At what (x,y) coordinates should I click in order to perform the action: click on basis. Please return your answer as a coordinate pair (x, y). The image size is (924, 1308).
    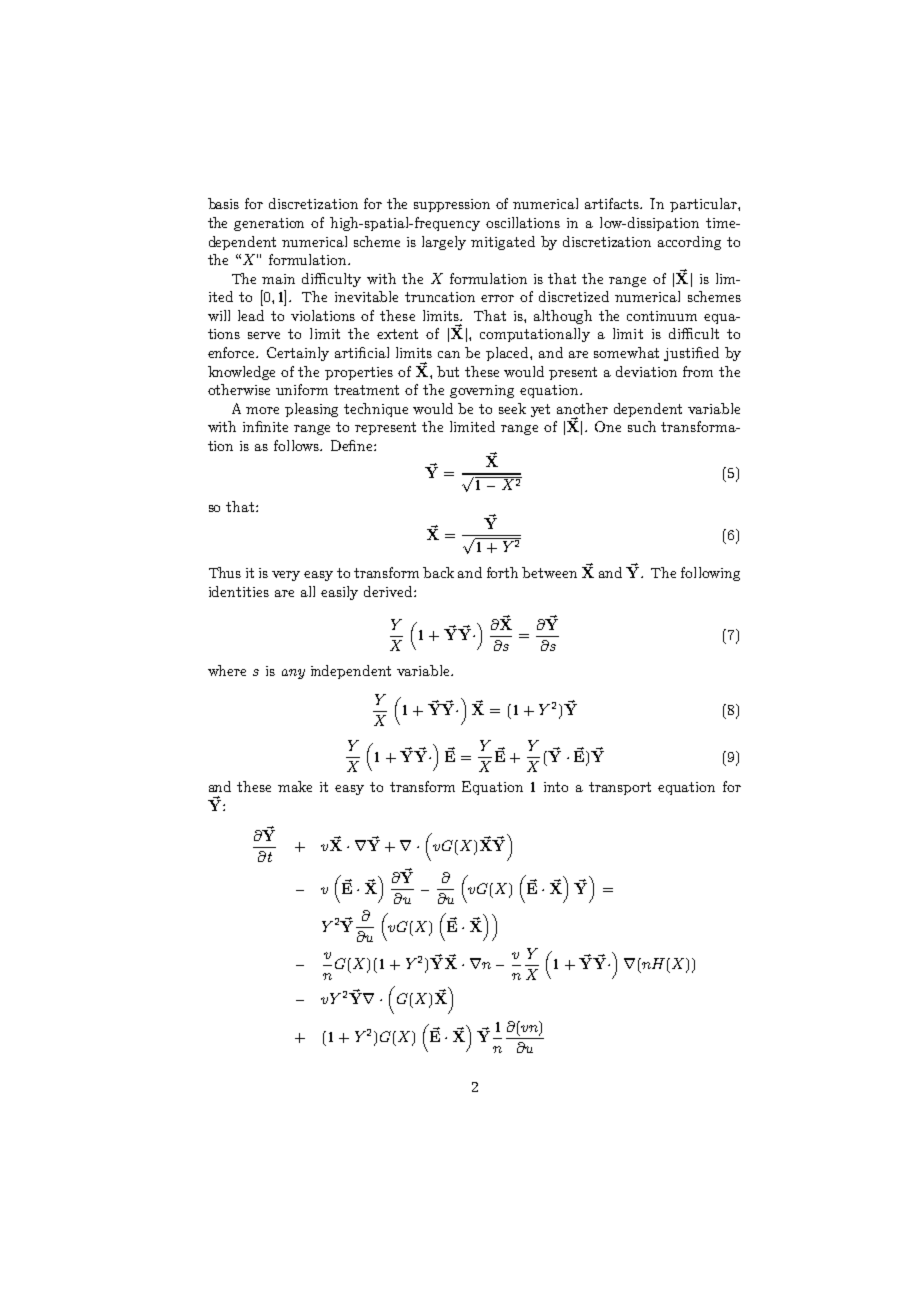
    Looking at the image, I should click on (223, 203).
